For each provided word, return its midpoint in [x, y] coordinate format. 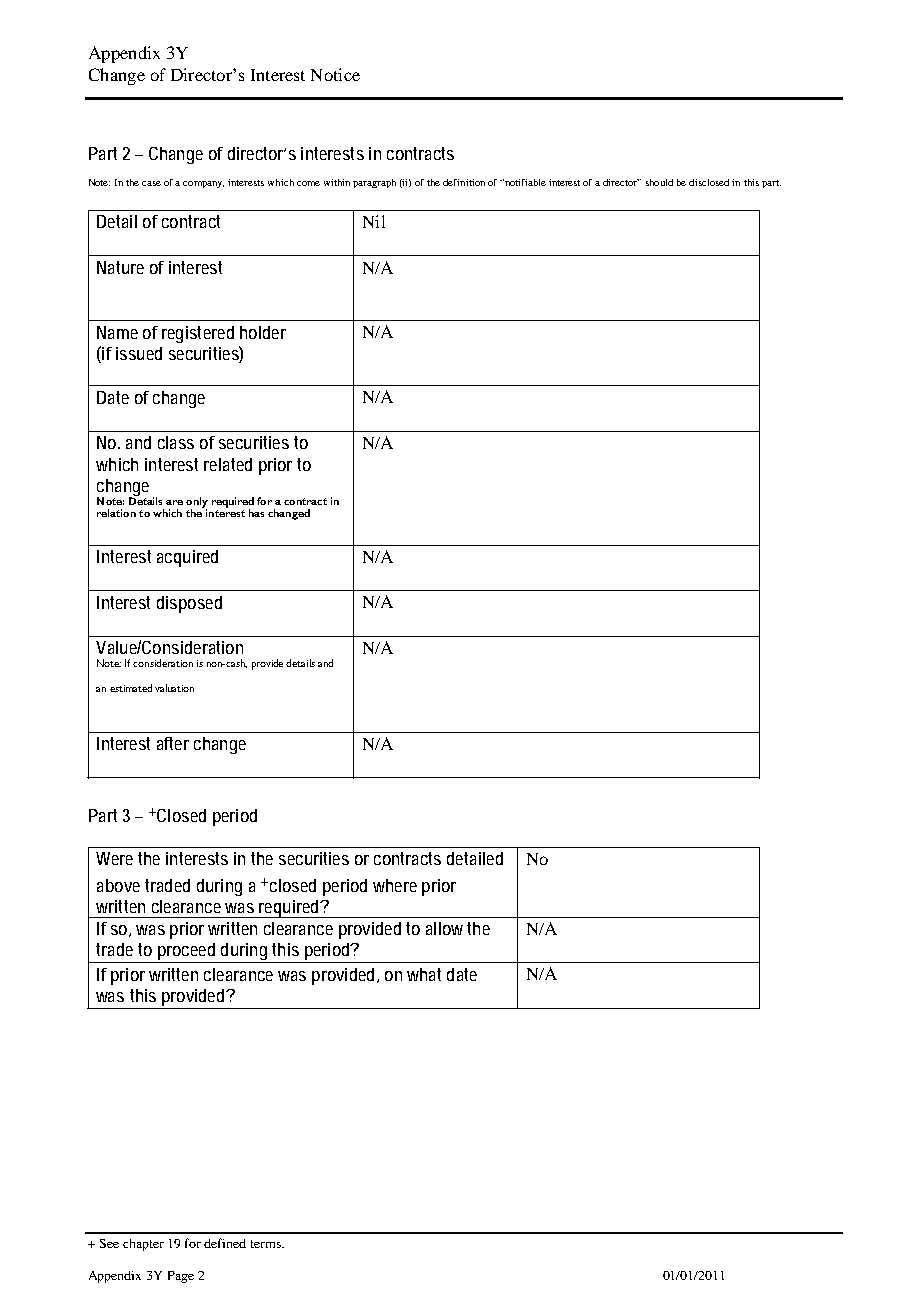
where [395, 885]
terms [267, 1244]
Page [181, 1277]
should [659, 182]
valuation [174, 688]
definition [464, 182]
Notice [335, 74]
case [151, 183]
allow [444, 928]
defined [225, 1243]
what [424, 974]
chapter [143, 1245]
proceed [186, 953]
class [176, 442]
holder [263, 332]
